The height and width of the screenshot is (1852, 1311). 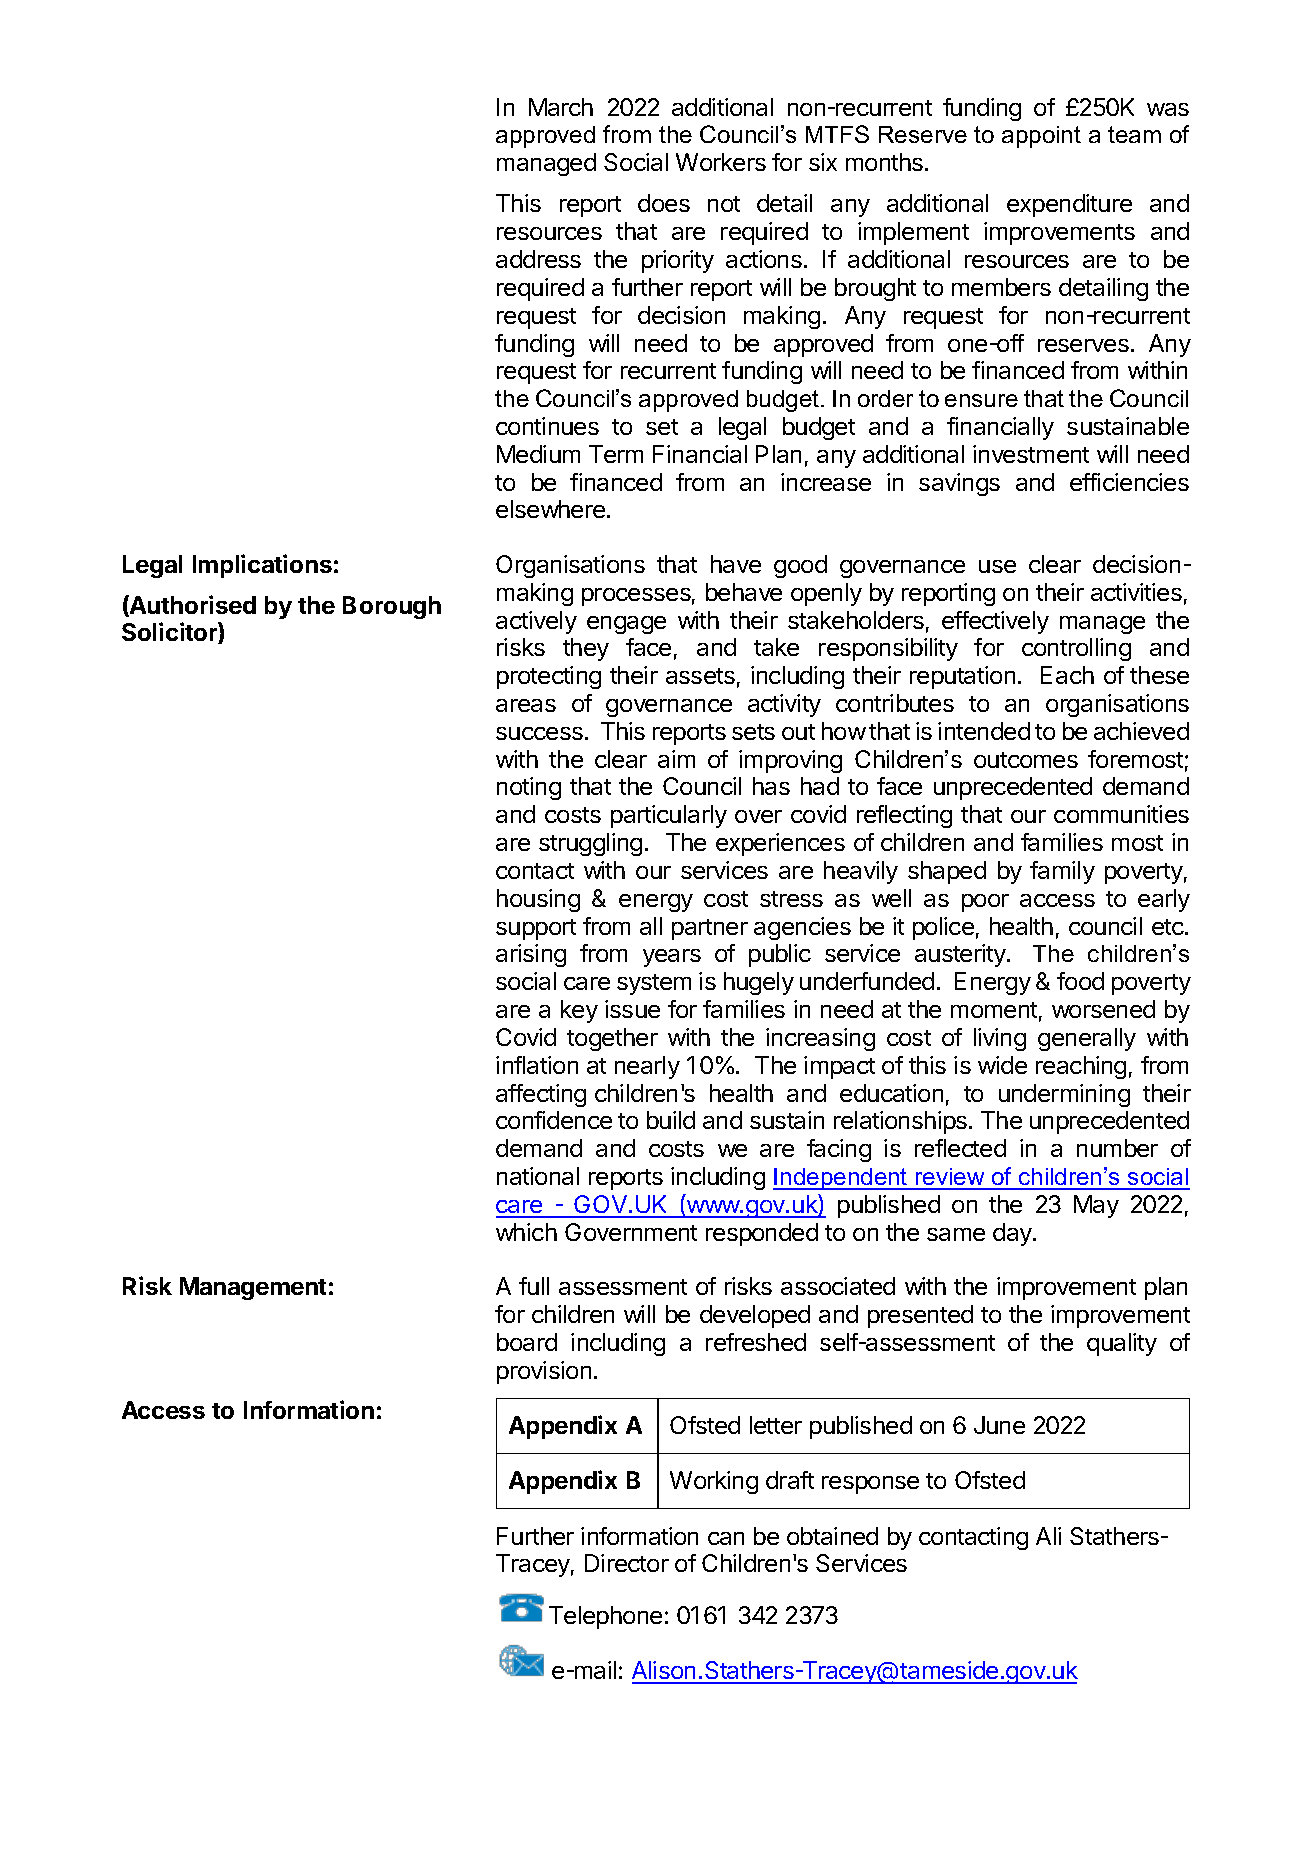 What do you see at coordinates (561, 107) in the screenshot?
I see `March` at bounding box center [561, 107].
